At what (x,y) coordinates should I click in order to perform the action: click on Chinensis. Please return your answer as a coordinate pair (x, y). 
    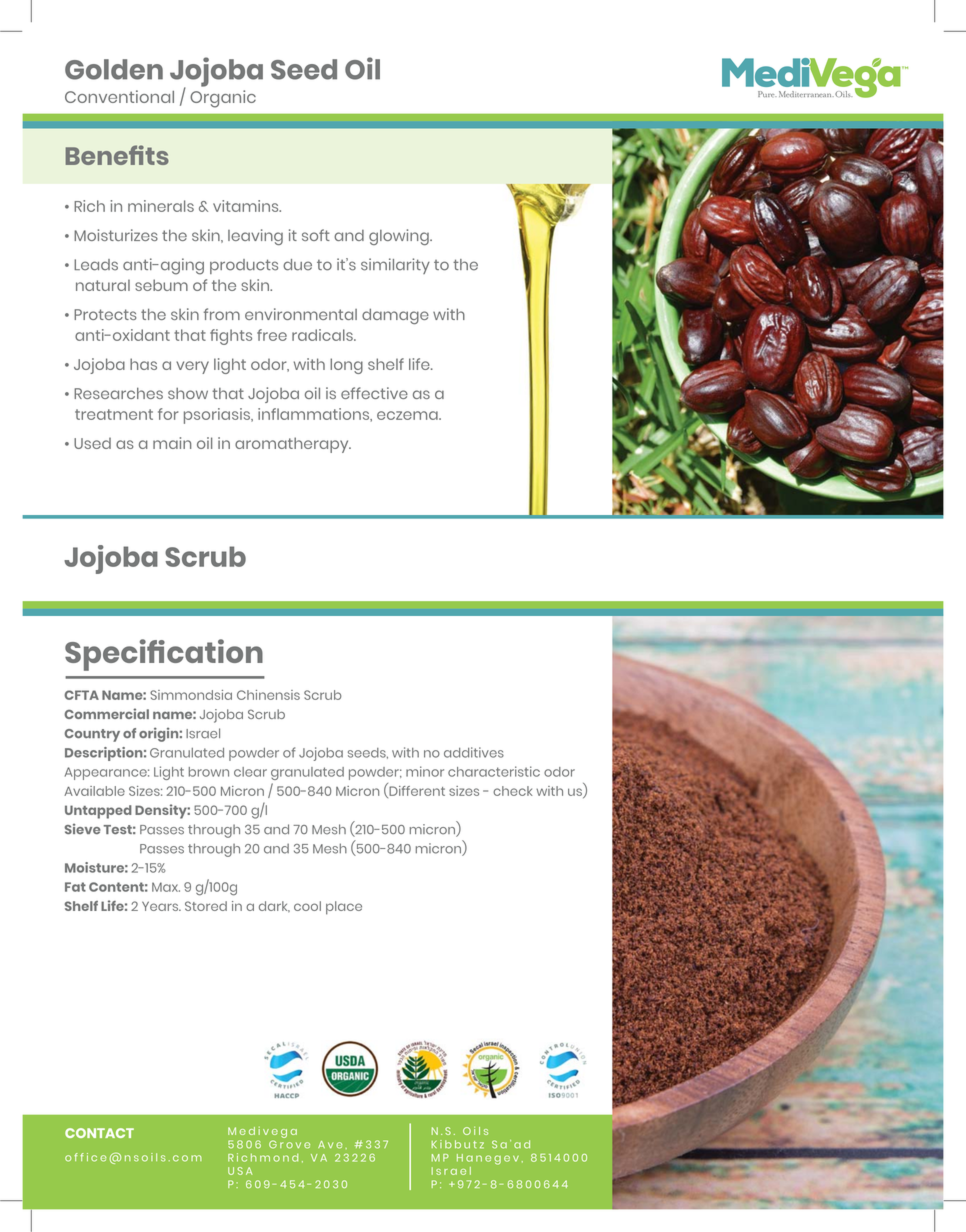
    Looking at the image, I should click on (268, 695).
